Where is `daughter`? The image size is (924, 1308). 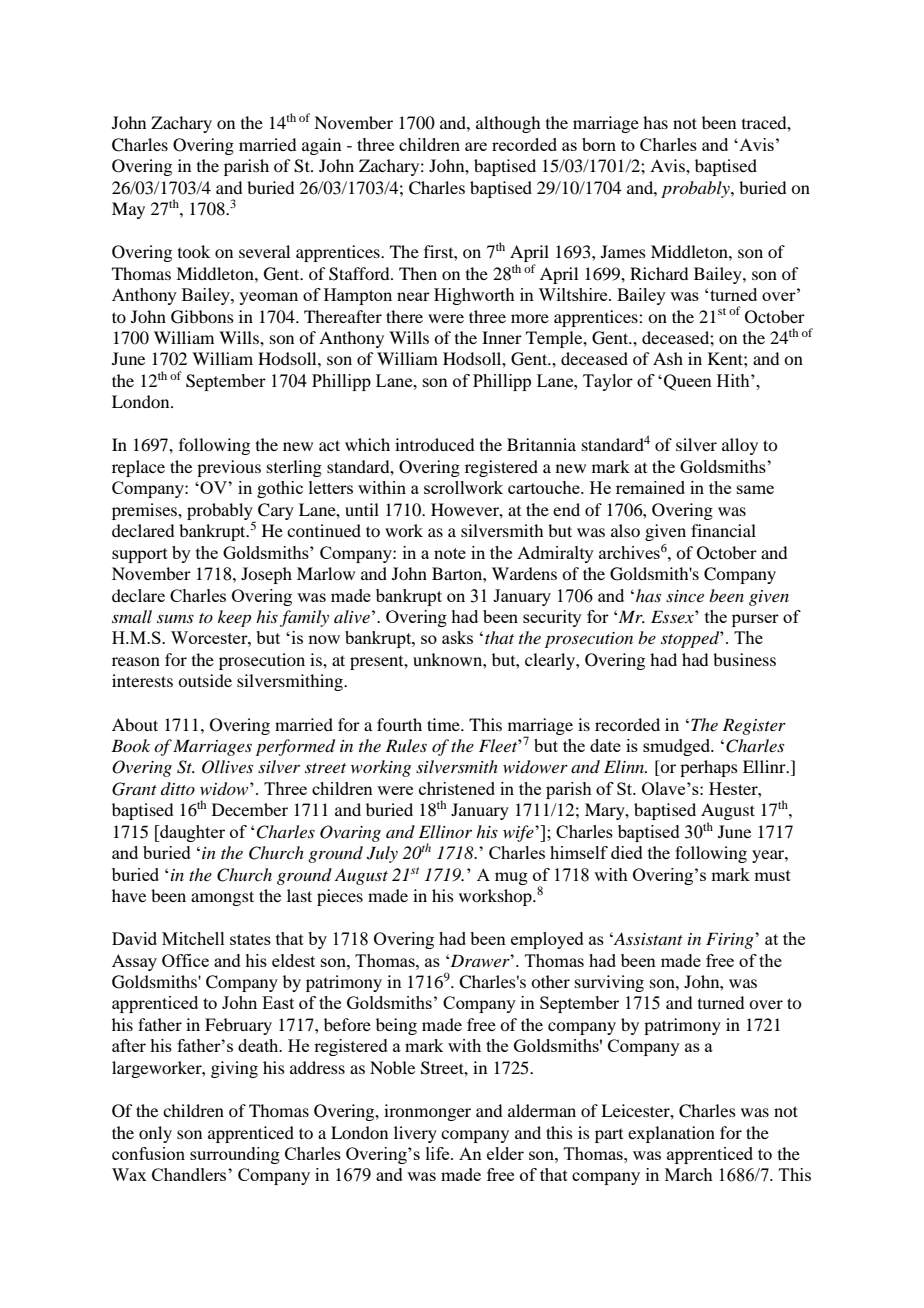
daughter is located at coordinates (191, 833).
